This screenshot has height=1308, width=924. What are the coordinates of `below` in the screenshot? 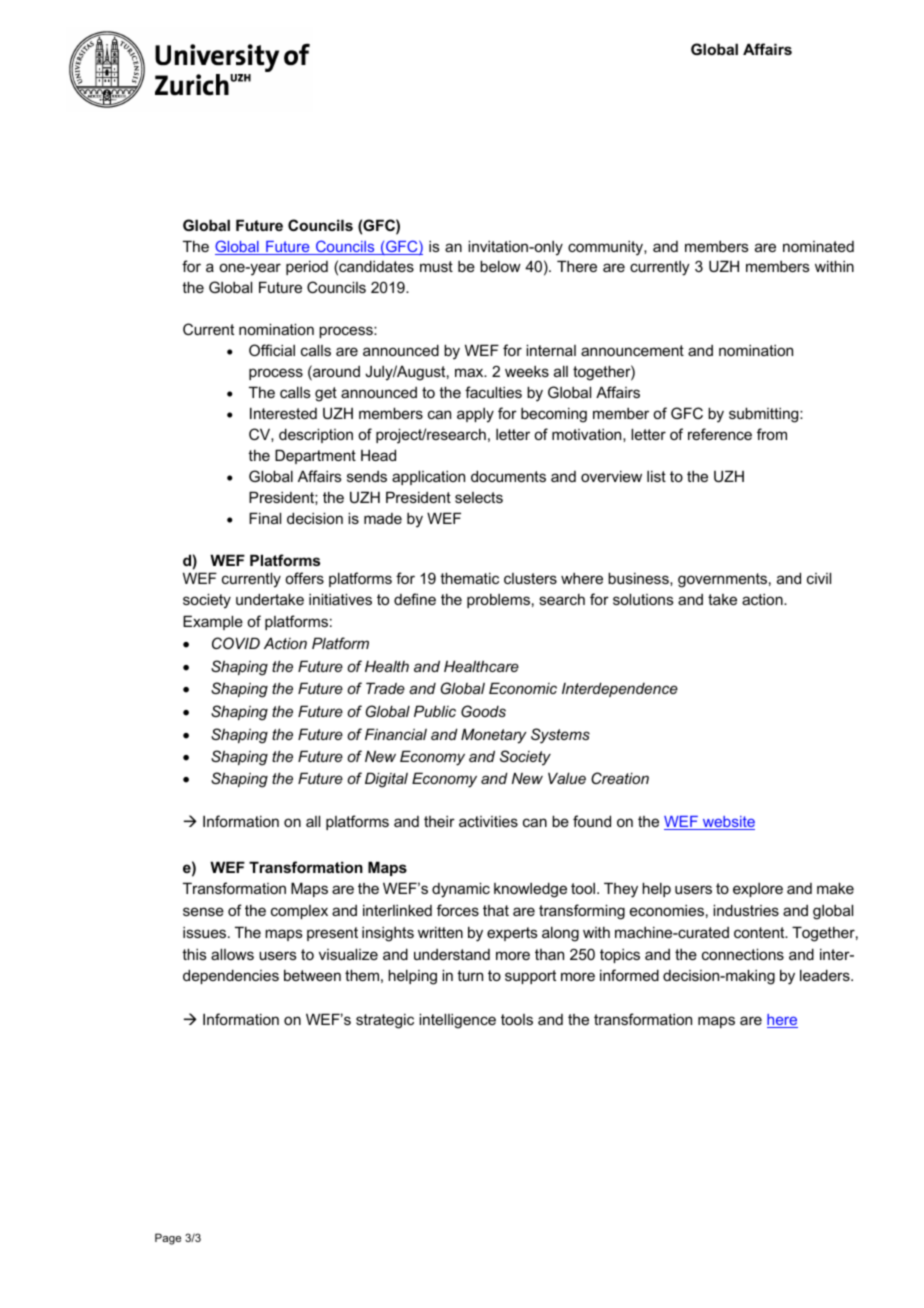 It's located at (500, 266).
